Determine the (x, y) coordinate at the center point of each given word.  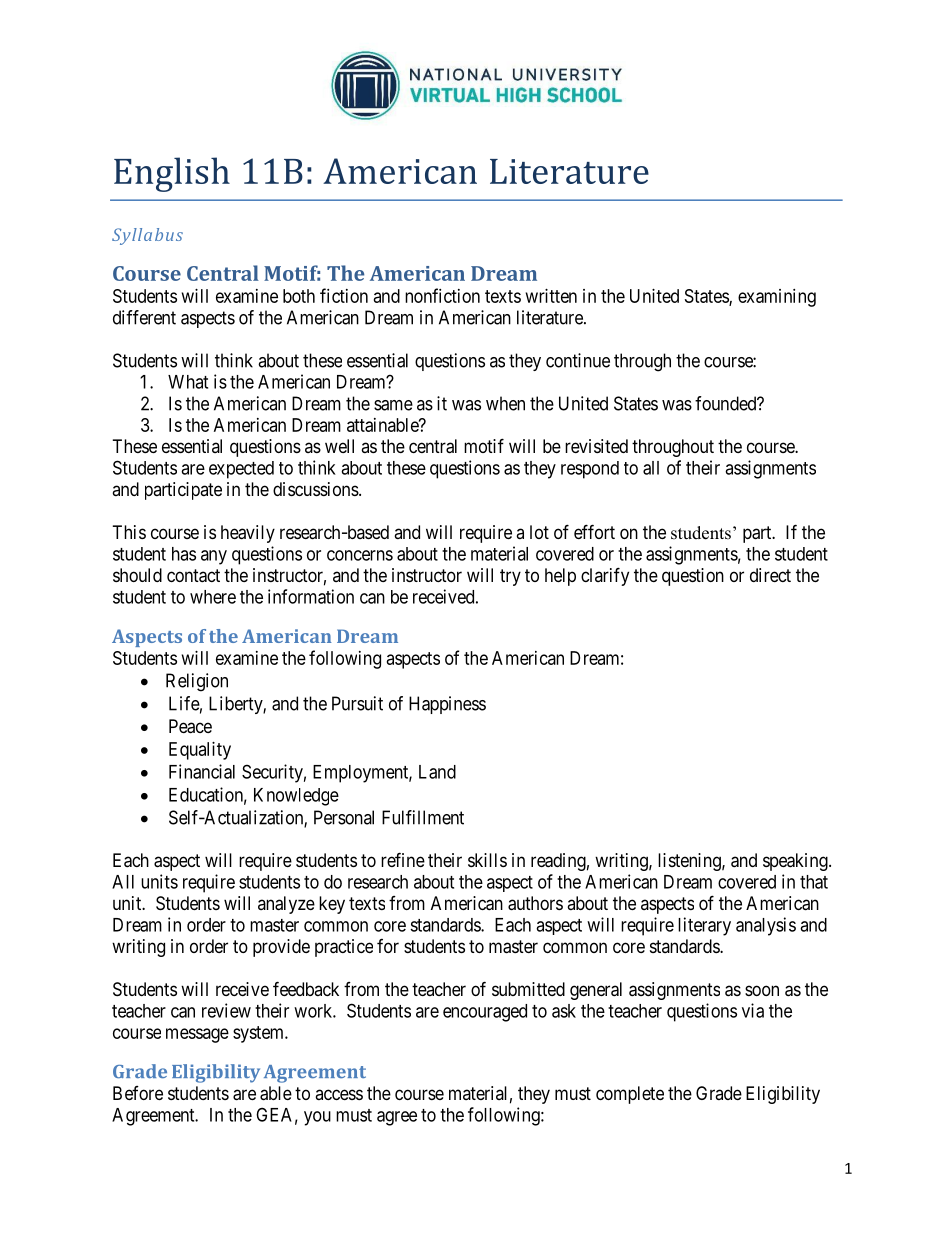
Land (437, 772)
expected (241, 470)
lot (539, 532)
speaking (796, 862)
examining (777, 298)
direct (770, 575)
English (172, 174)
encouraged (485, 1013)
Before (138, 1093)
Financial (202, 771)
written (551, 296)
